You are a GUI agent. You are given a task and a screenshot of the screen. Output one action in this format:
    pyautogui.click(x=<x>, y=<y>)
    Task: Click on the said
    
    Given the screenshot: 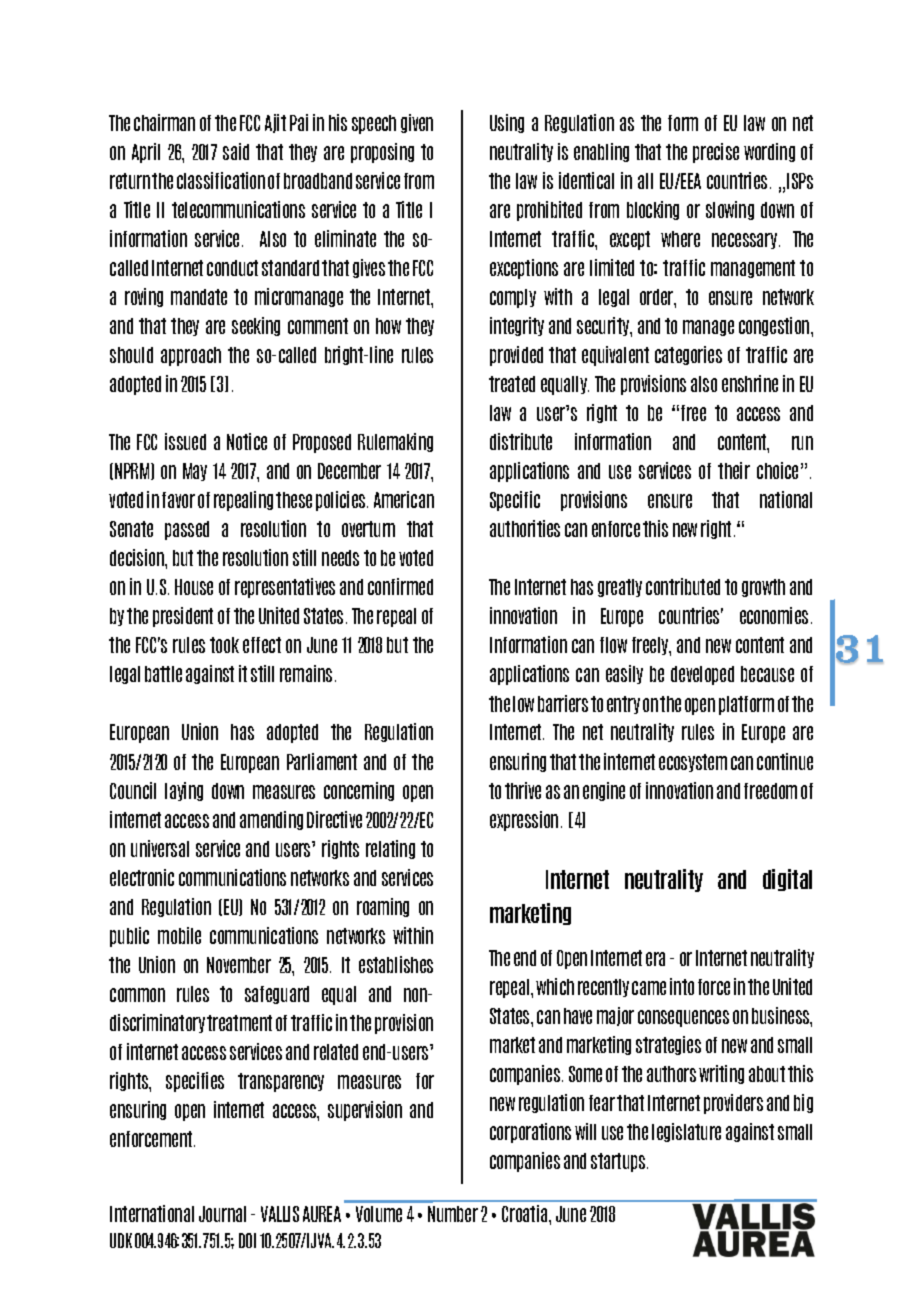 What is the action you would take?
    pyautogui.click(x=236, y=151)
